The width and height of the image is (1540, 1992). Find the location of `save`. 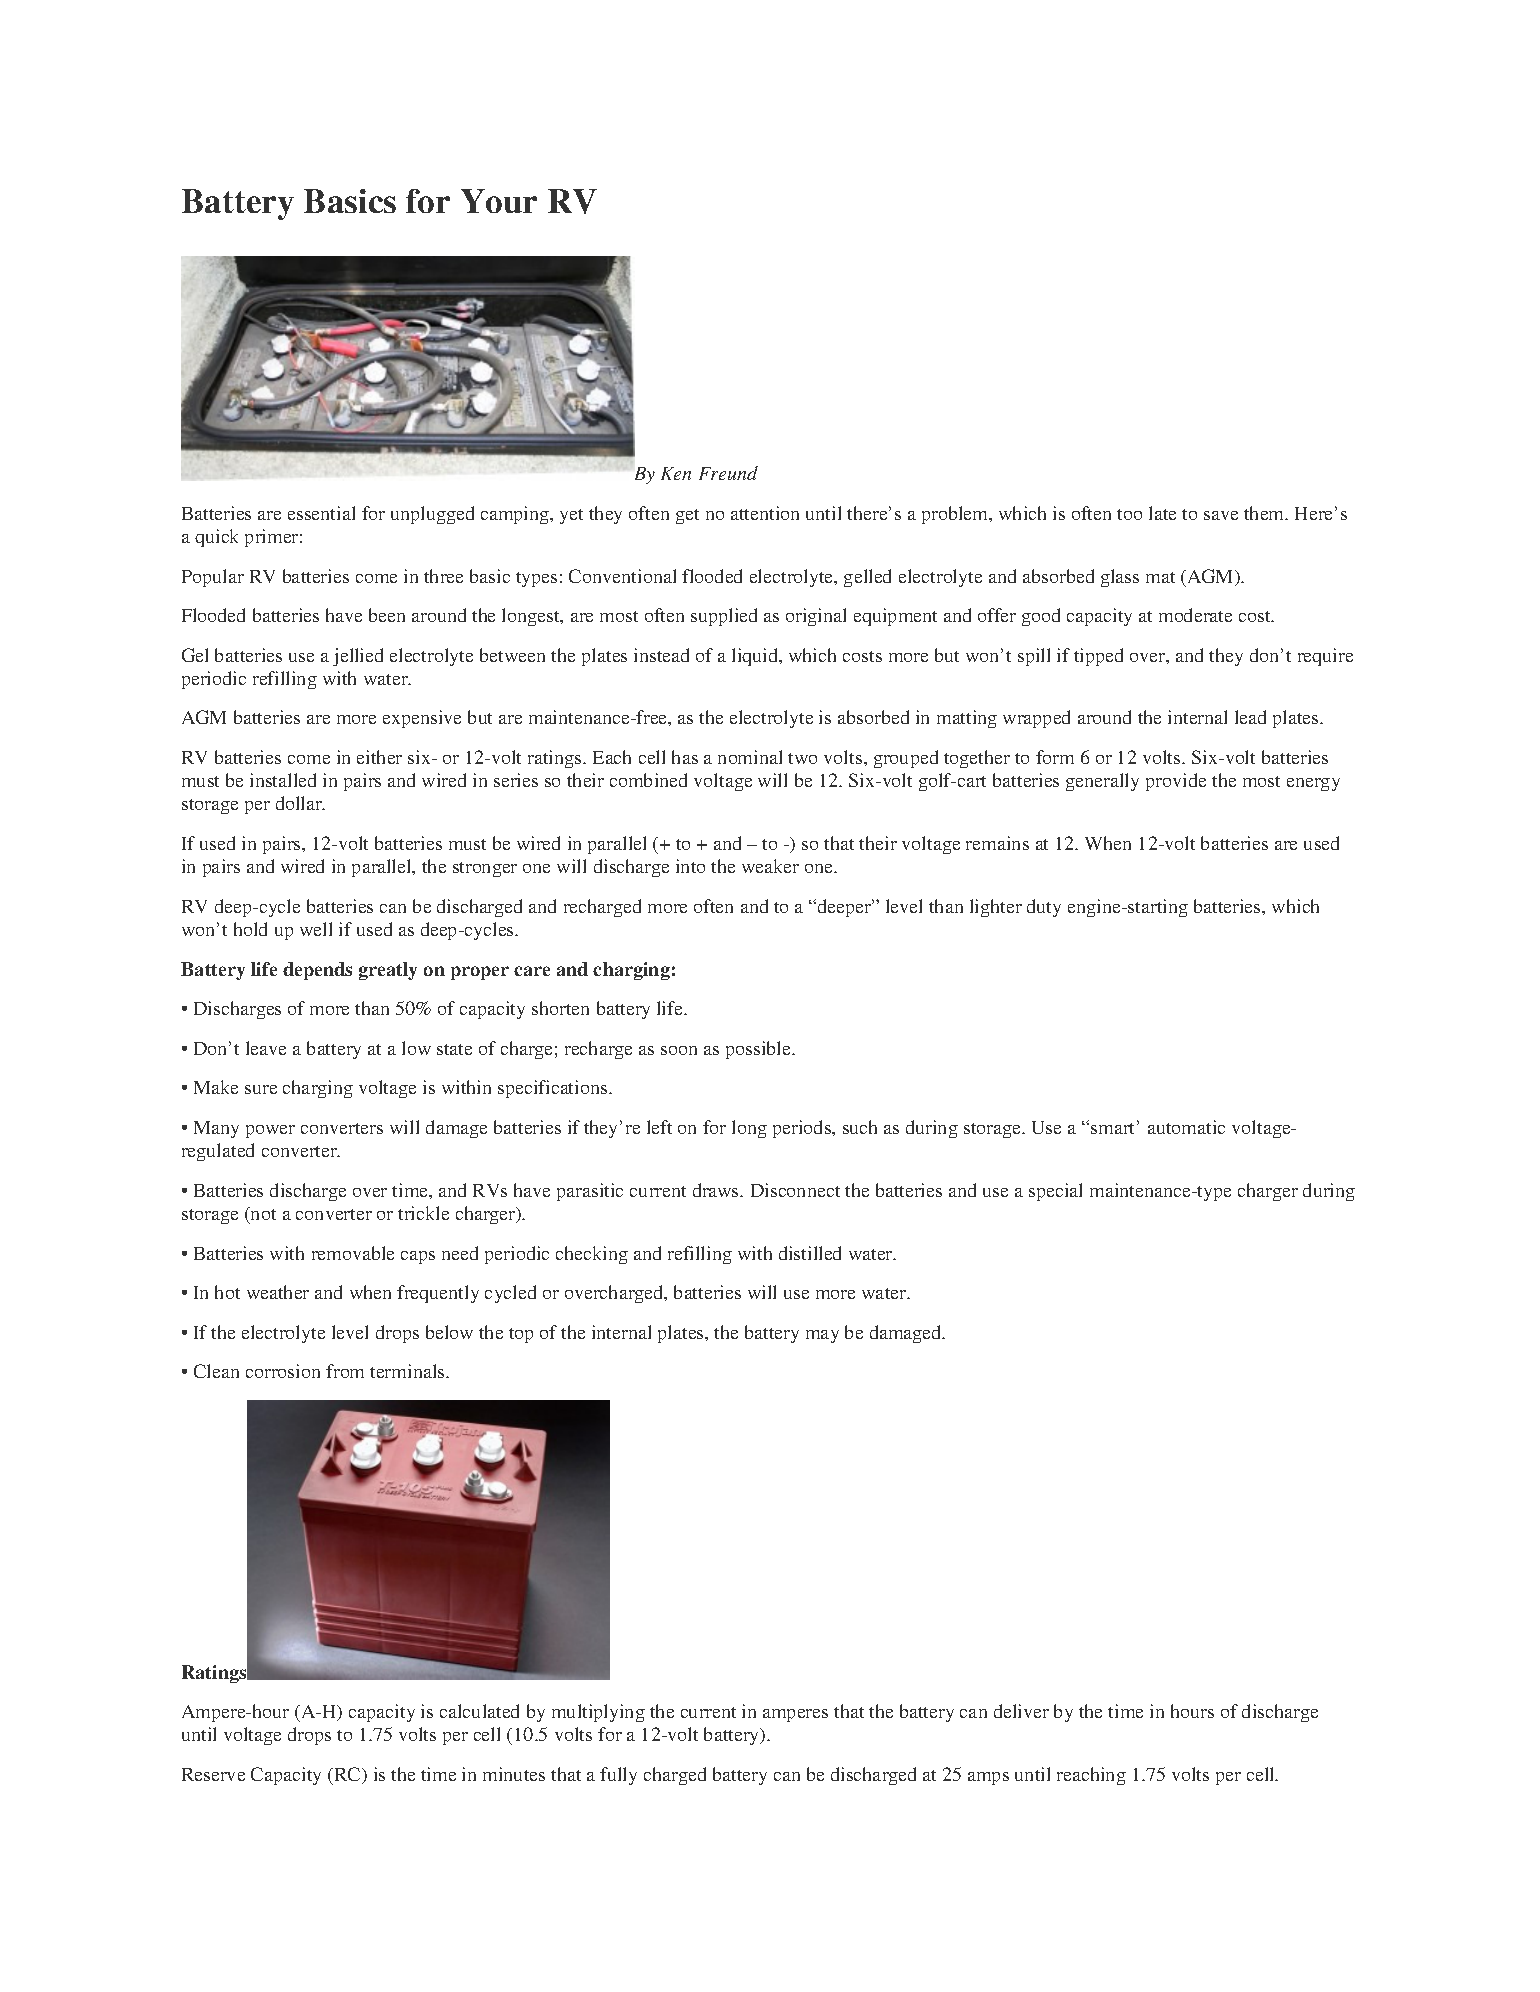

save is located at coordinates (1221, 515).
